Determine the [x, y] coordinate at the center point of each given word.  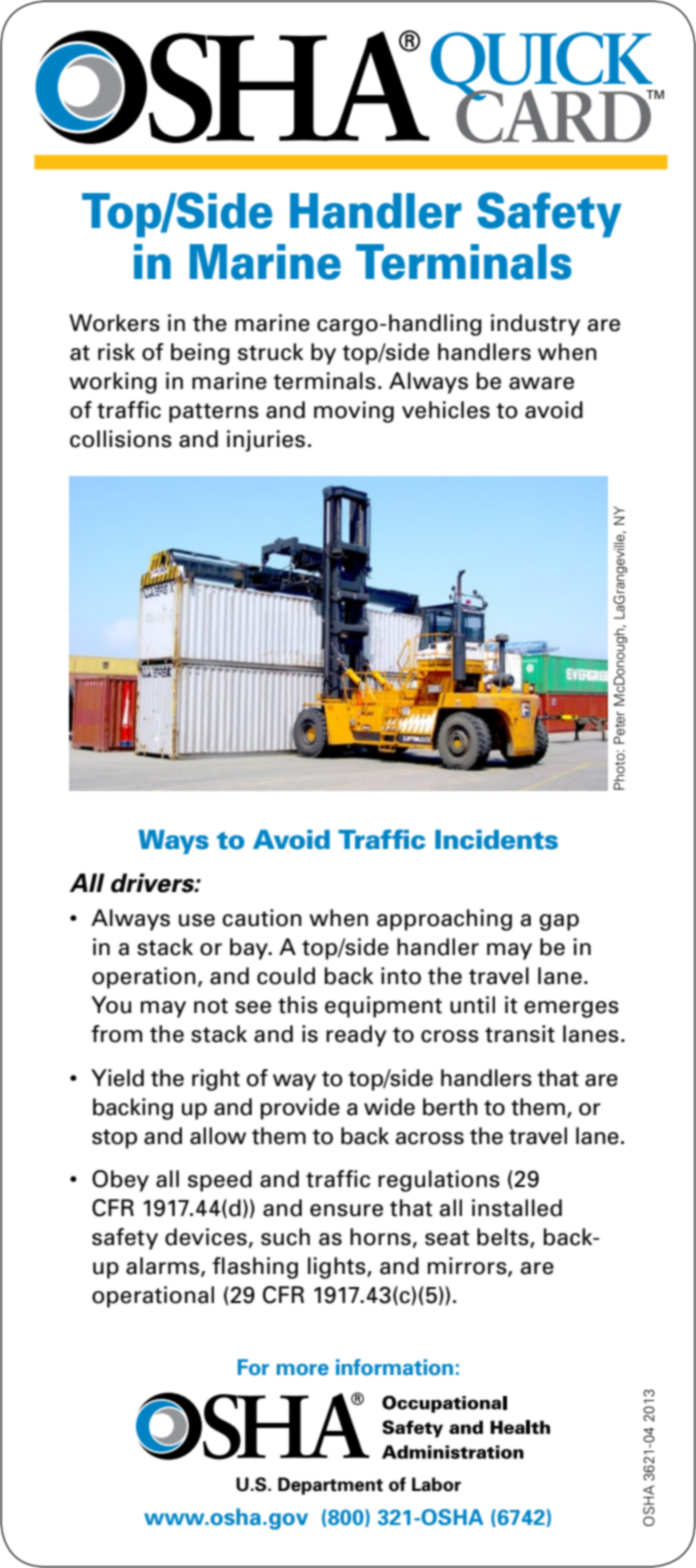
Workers [114, 323]
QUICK [543, 67]
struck [271, 352]
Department [330, 1486]
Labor [436, 1484]
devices [206, 1237]
